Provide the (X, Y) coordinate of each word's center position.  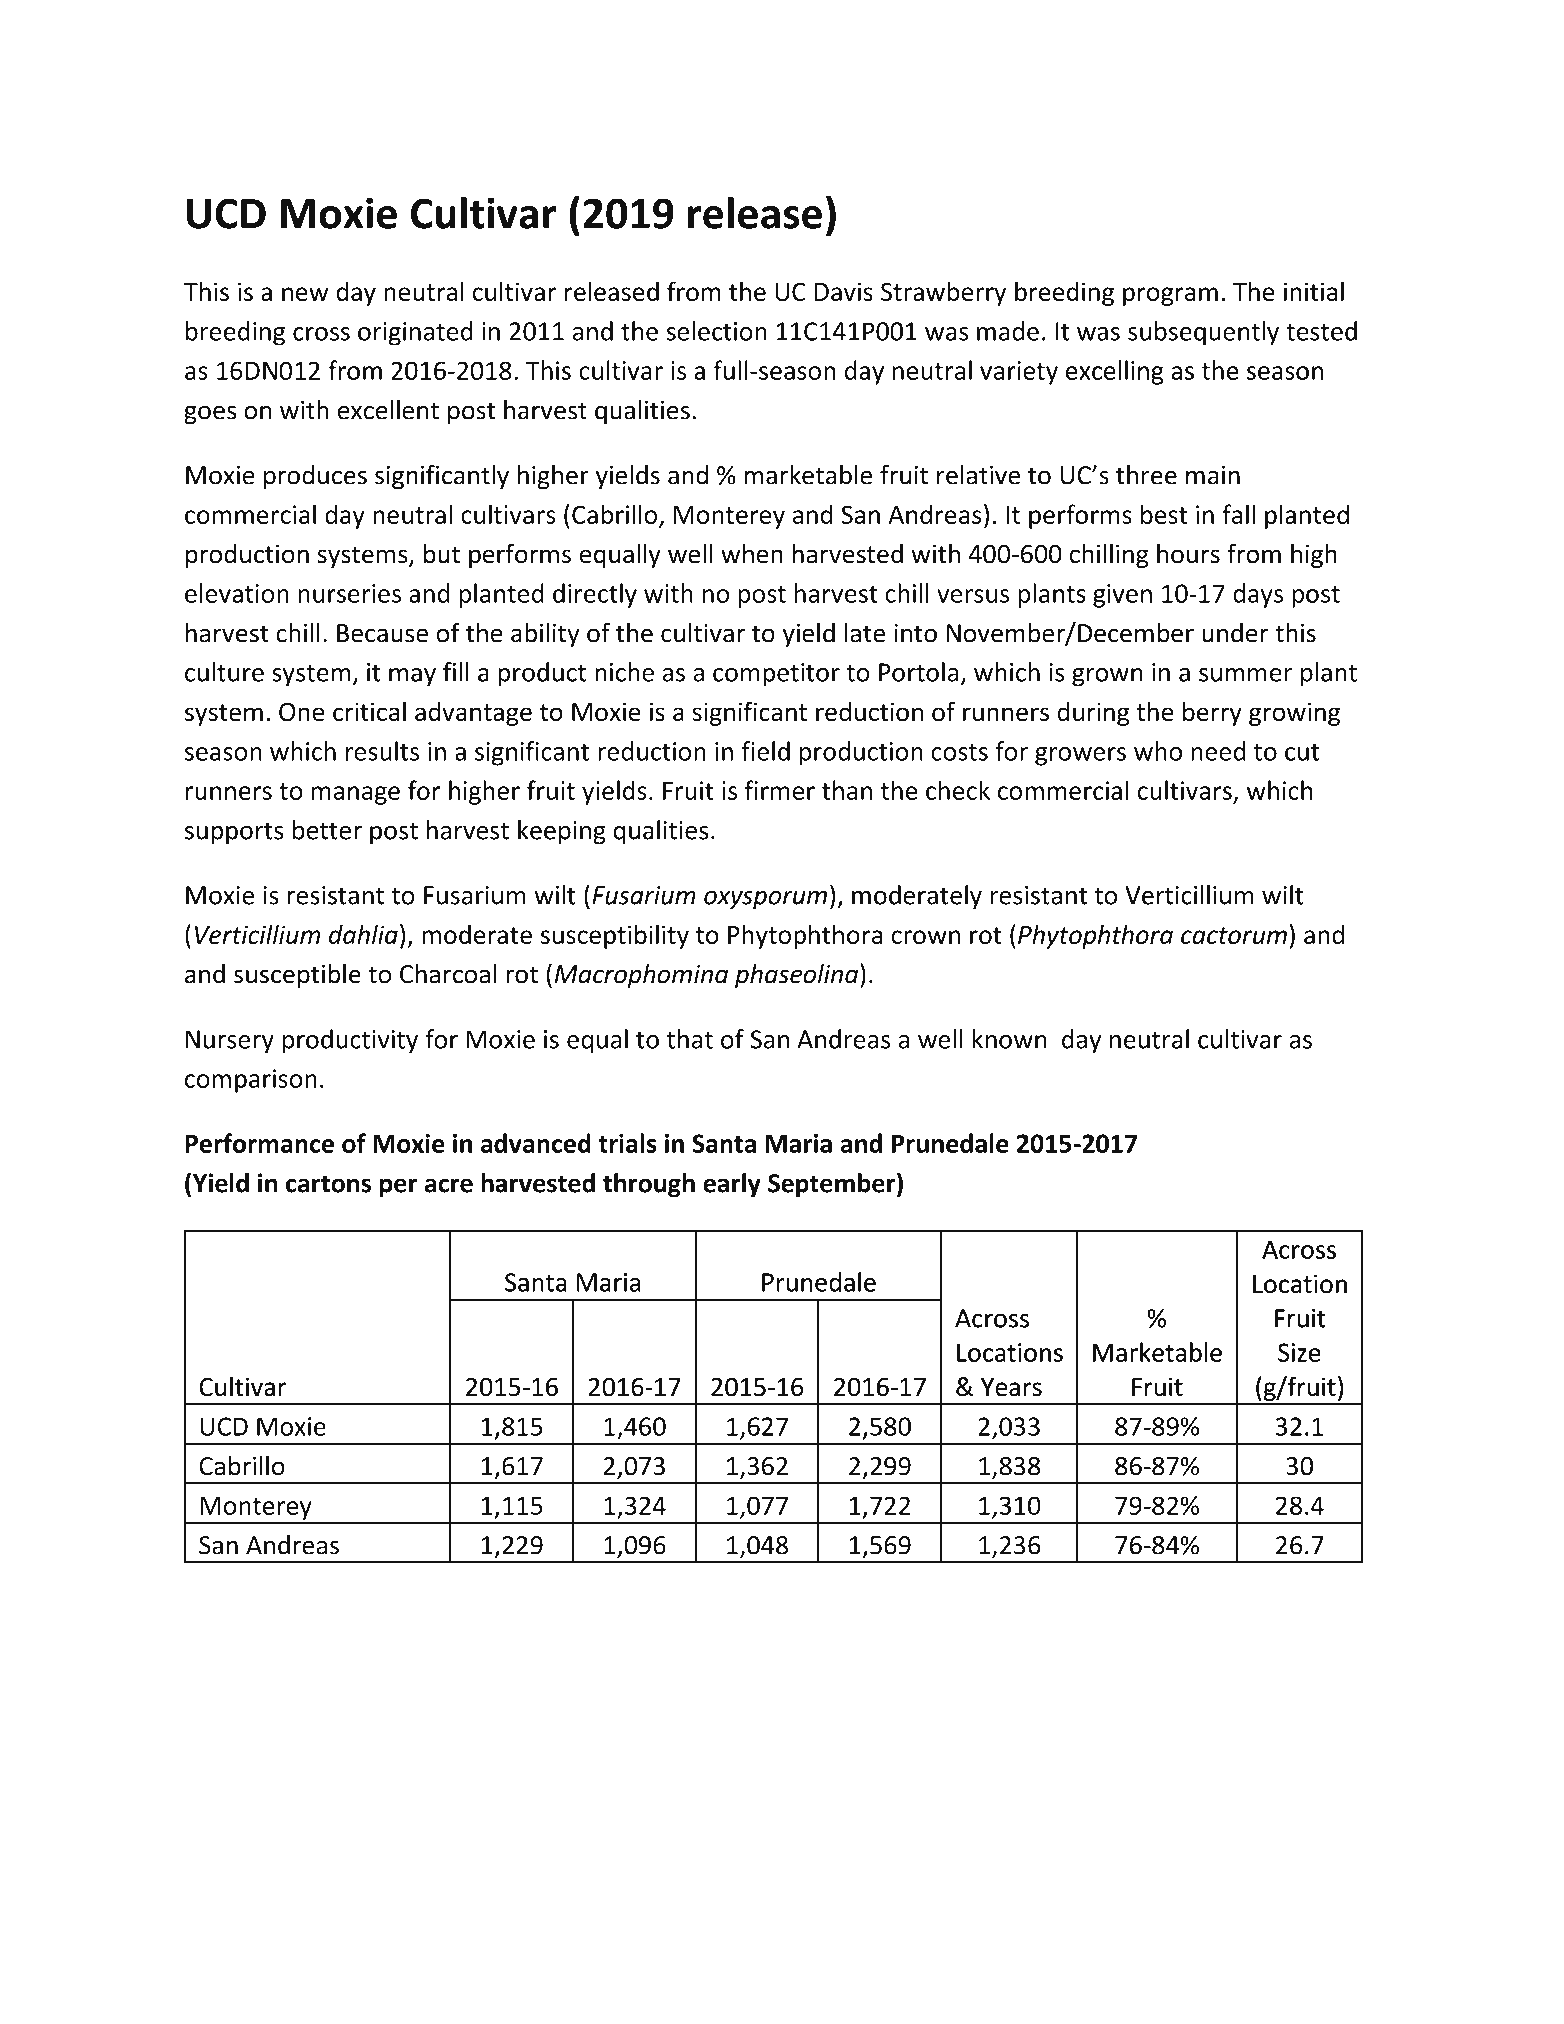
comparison (251, 1081)
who (1158, 751)
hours (1188, 554)
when (752, 554)
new (305, 294)
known (1010, 1039)
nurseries (349, 593)
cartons (328, 1184)
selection (716, 331)
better (327, 830)
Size (1299, 1352)
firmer (779, 790)
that (690, 1039)
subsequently (1203, 333)
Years (1011, 1387)
